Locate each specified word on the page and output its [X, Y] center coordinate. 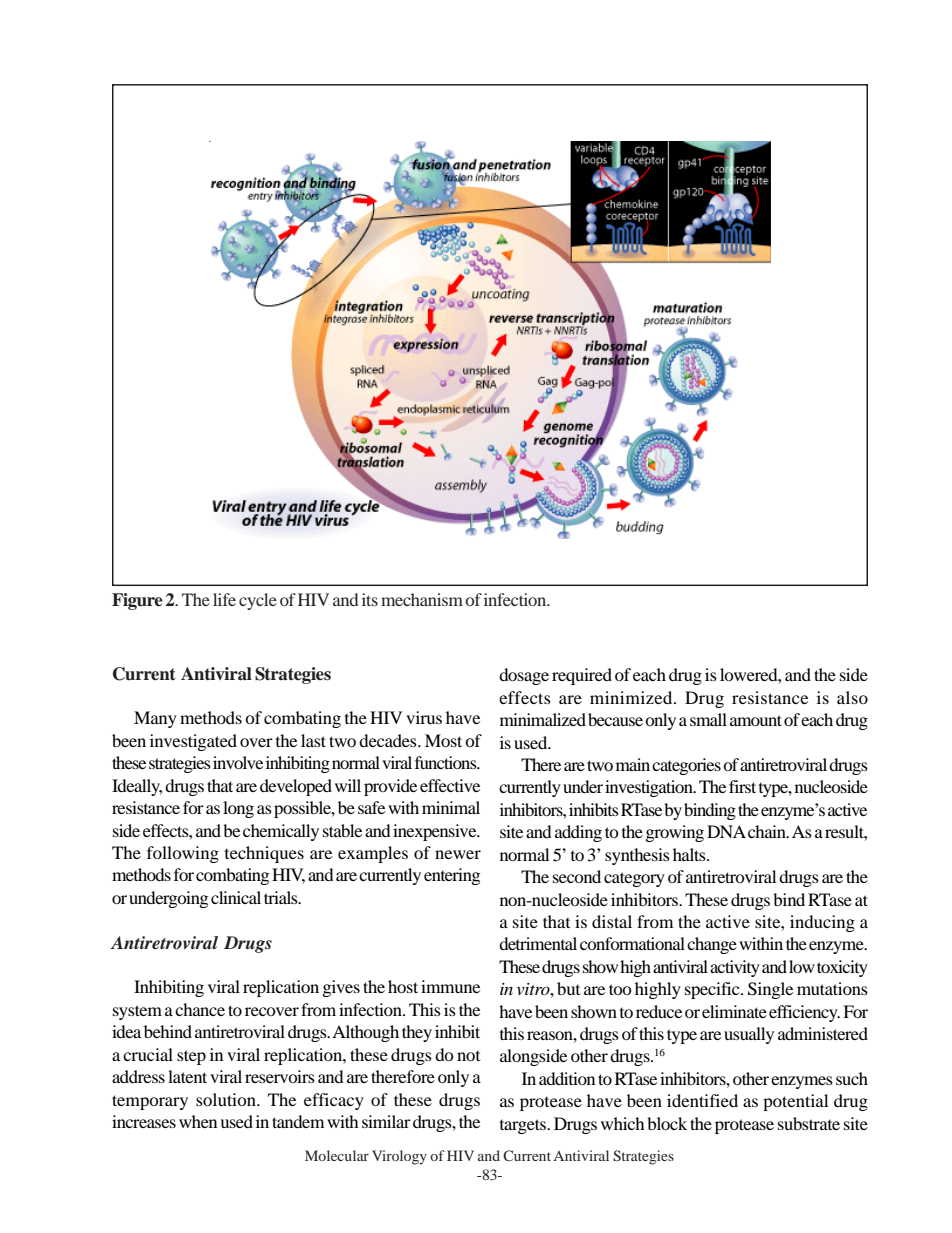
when [198, 1121]
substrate [809, 1123]
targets [524, 1126]
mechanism [422, 599]
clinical [236, 897]
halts [690, 854]
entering [452, 876]
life [224, 599]
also [852, 697]
